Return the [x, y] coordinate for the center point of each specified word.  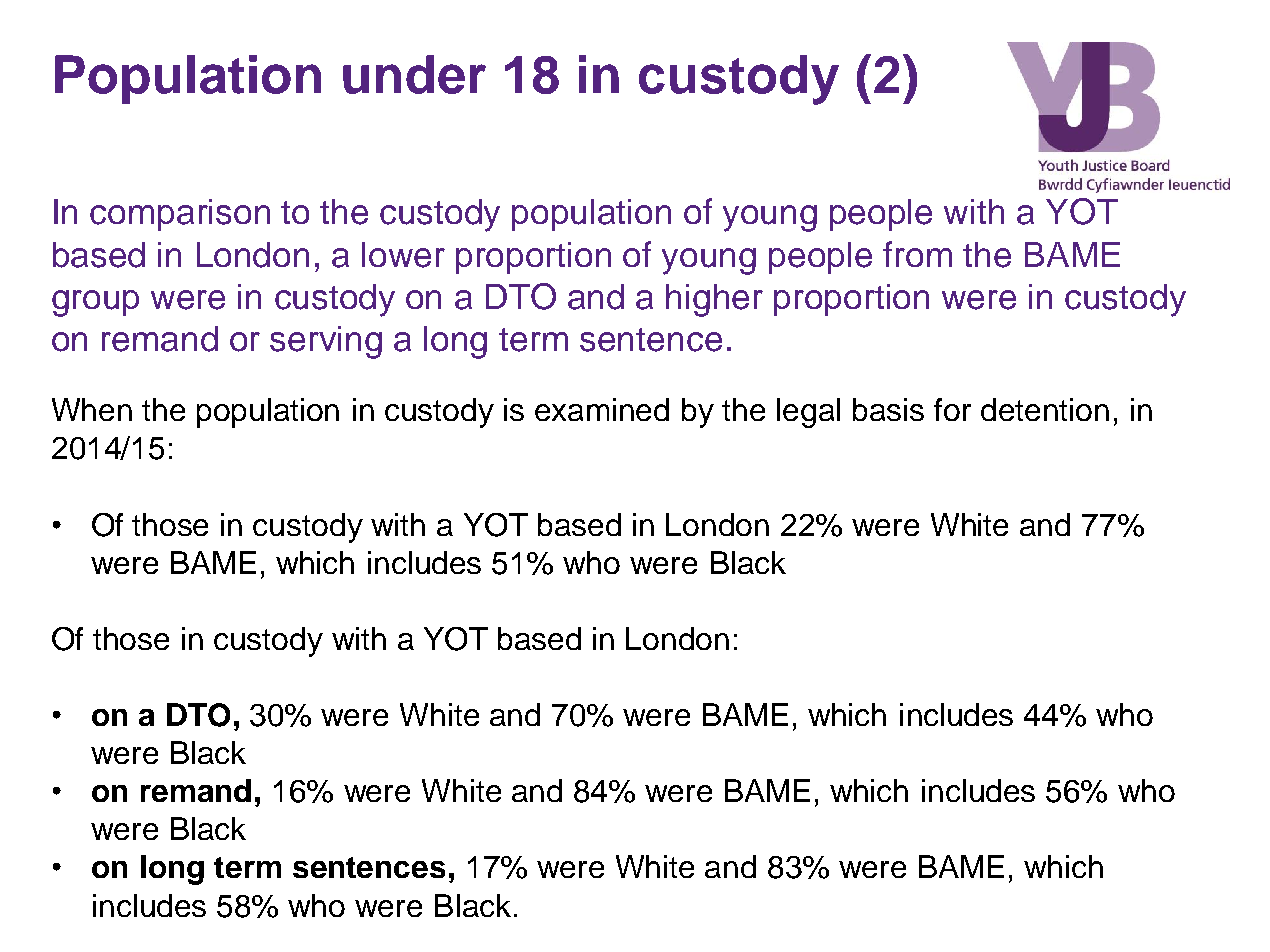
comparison [180, 215]
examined [602, 409]
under [414, 74]
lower [403, 255]
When [92, 409]
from [917, 254]
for [952, 409]
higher [714, 300]
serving [326, 342]
